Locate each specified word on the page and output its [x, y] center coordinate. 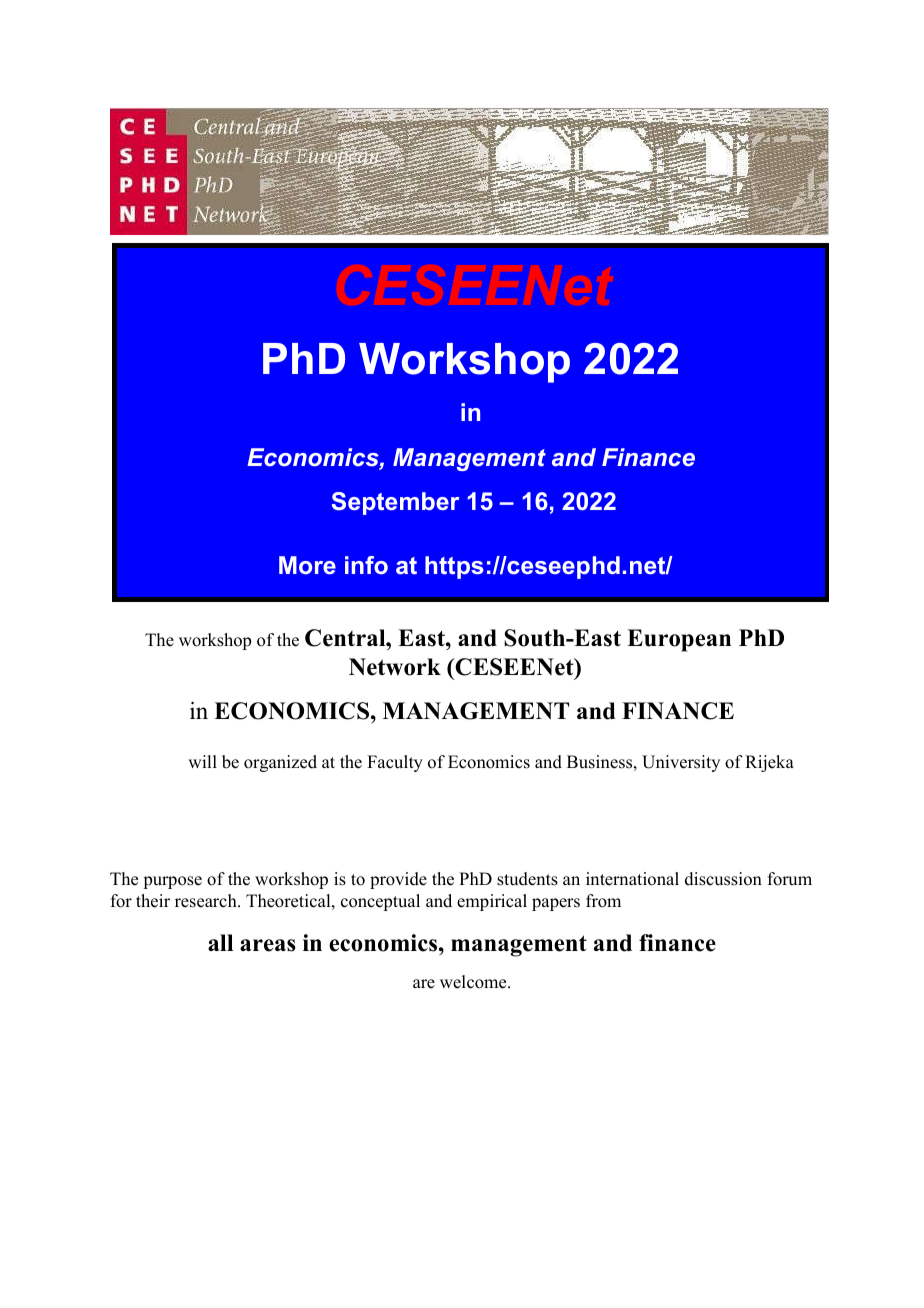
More [307, 565]
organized [280, 763]
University [681, 763]
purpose [172, 882]
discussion [723, 879]
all [220, 942]
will [202, 761]
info [366, 565]
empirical [492, 902]
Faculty [395, 763]
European [679, 640]
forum [790, 879]
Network [395, 667]
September [395, 503]
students [527, 879]
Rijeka [769, 763]
